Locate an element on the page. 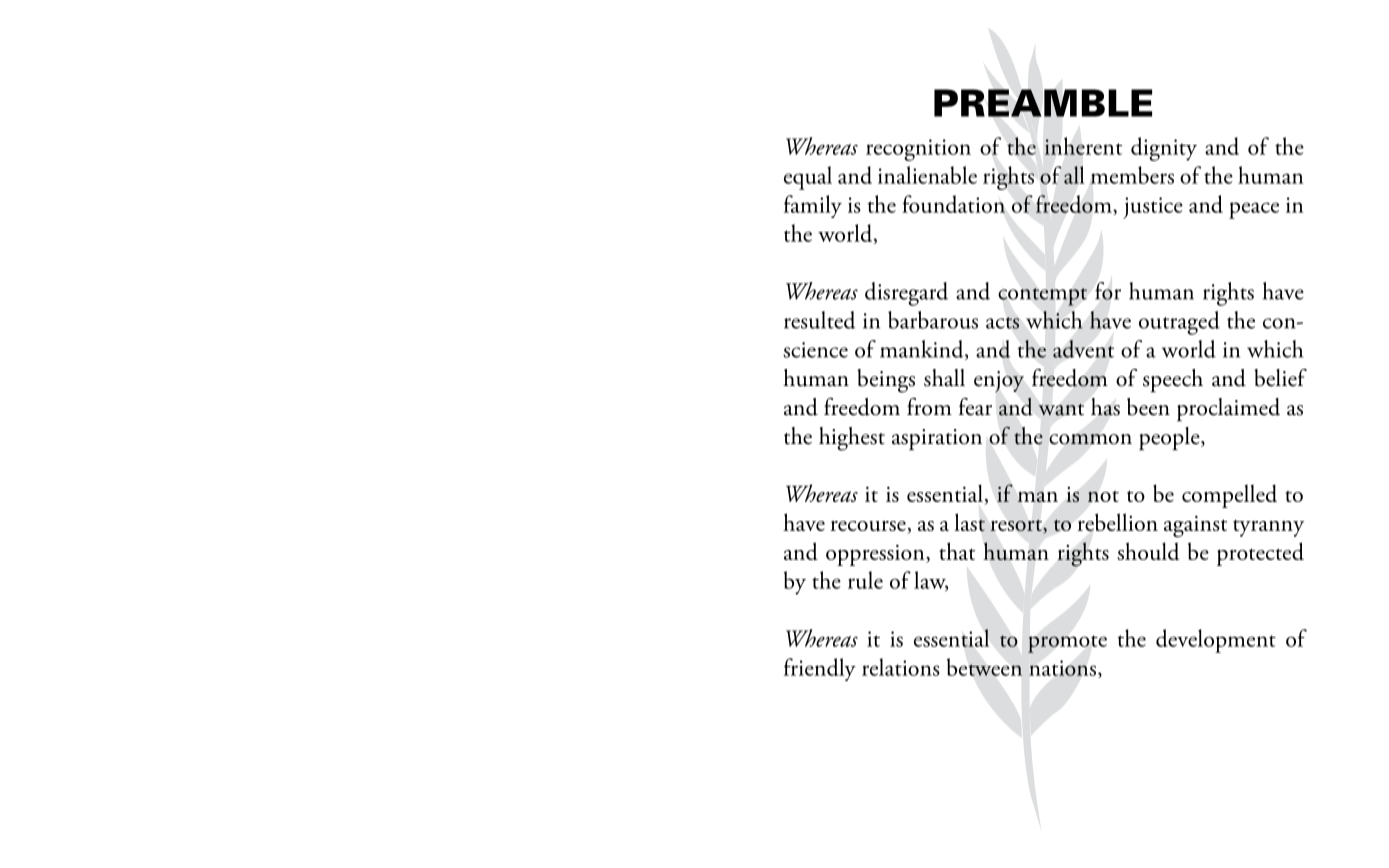  promote is located at coordinates (1067, 644).
